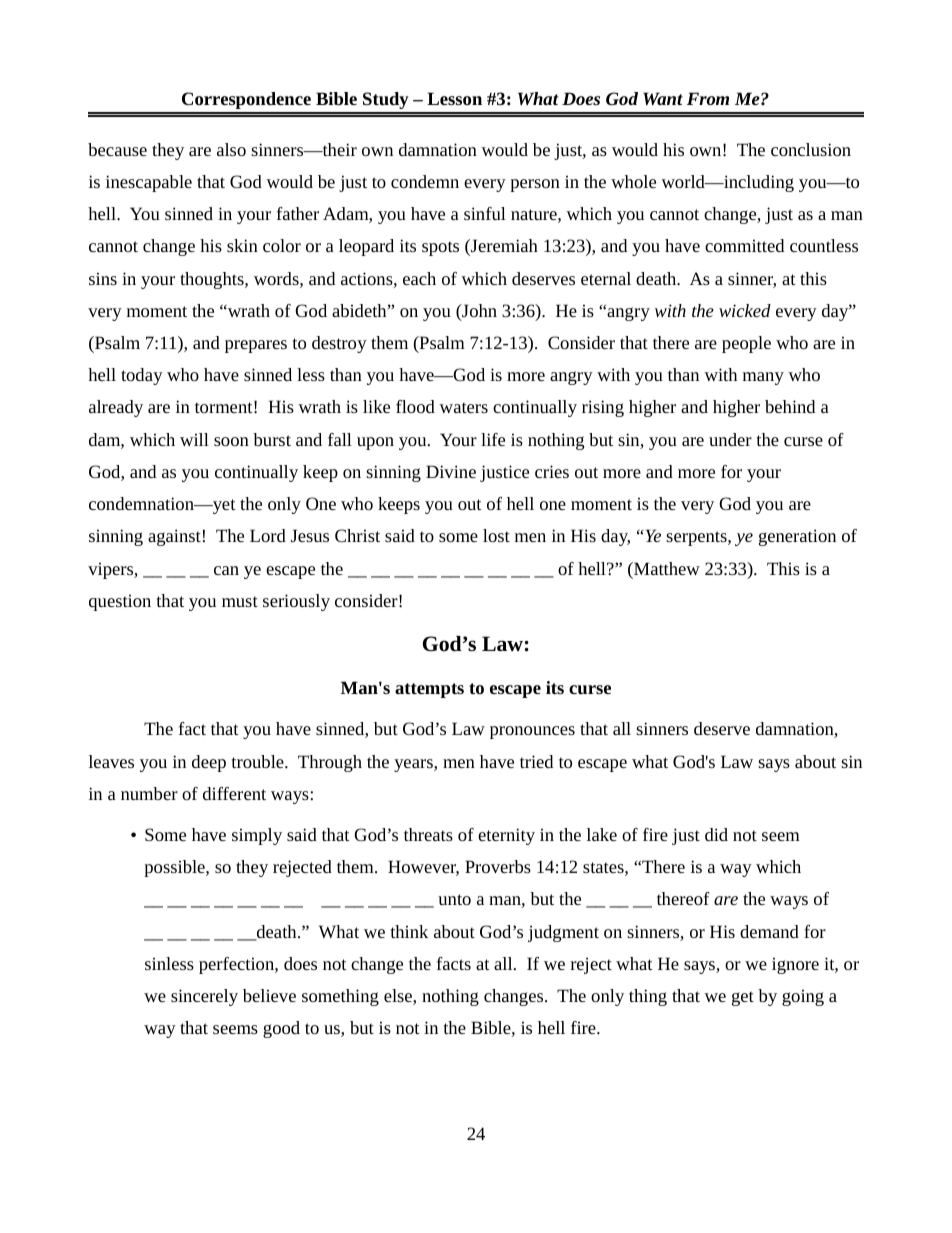 This screenshot has width=952, height=1233. What do you see at coordinates (708, 98) in the screenshot?
I see `From` at bounding box center [708, 98].
